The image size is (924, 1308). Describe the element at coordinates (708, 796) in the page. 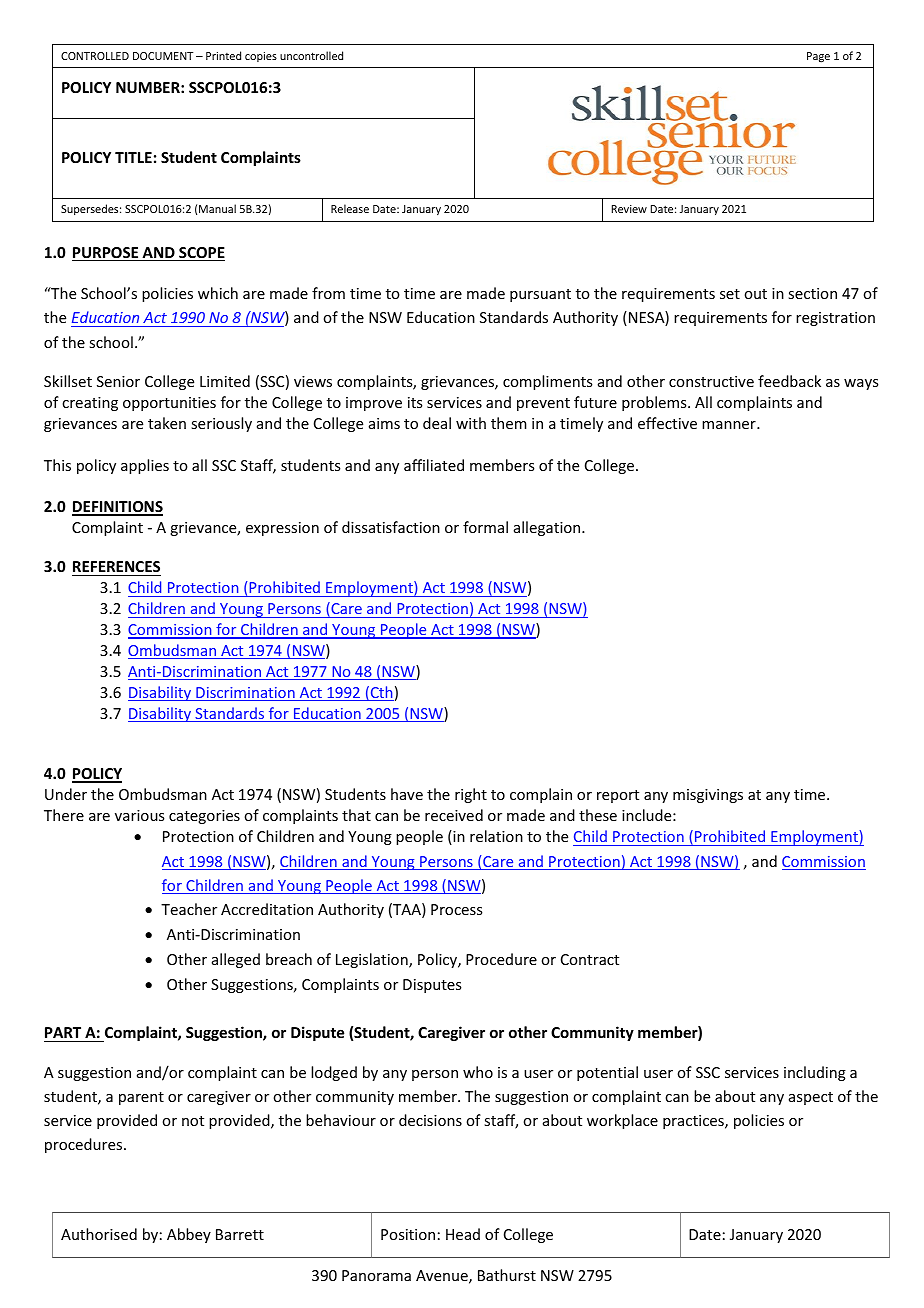

I see `misgivings` at that location.
